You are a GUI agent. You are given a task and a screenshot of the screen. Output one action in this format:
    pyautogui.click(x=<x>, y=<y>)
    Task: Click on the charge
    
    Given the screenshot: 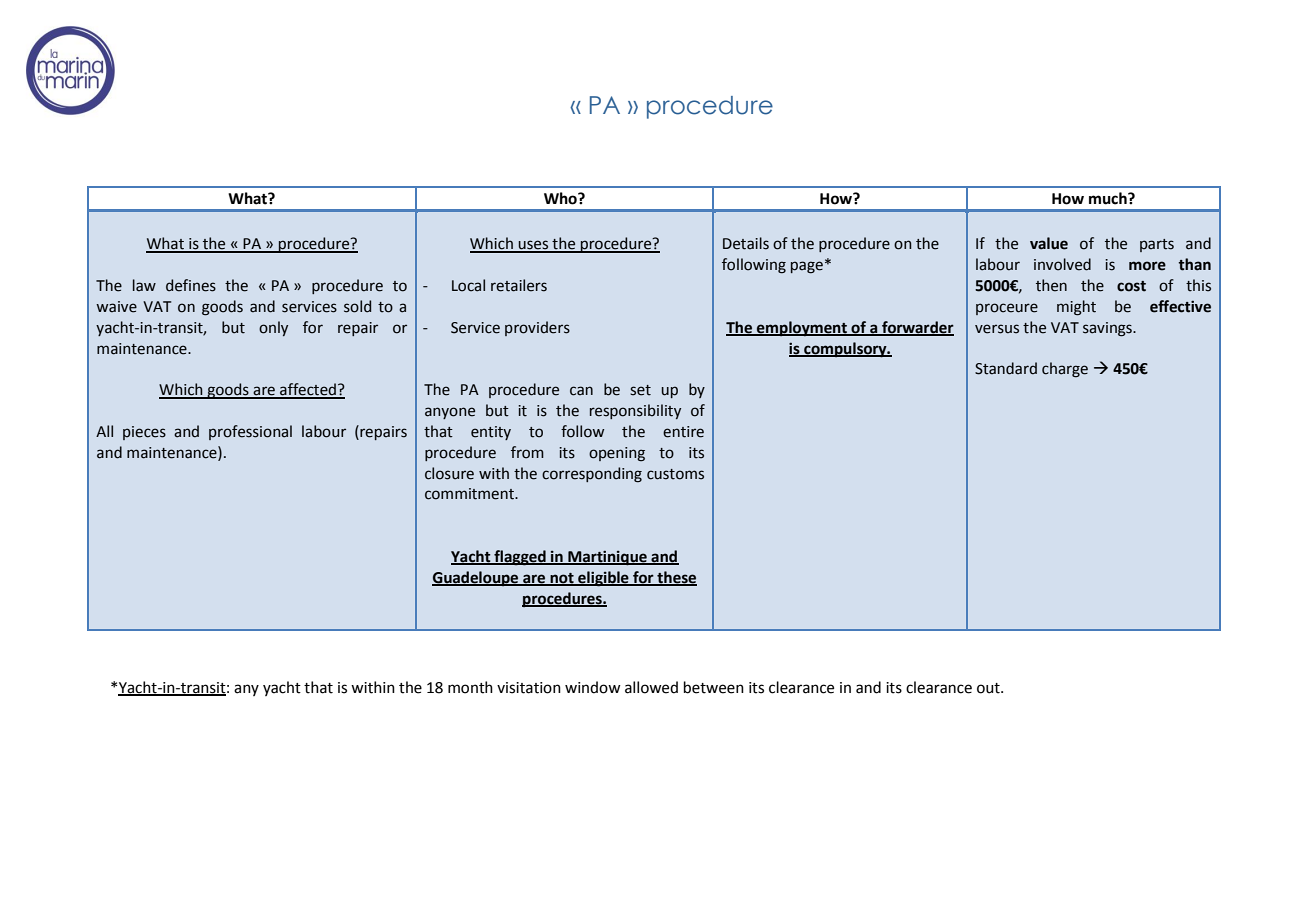 What is the action you would take?
    pyautogui.click(x=1065, y=370)
